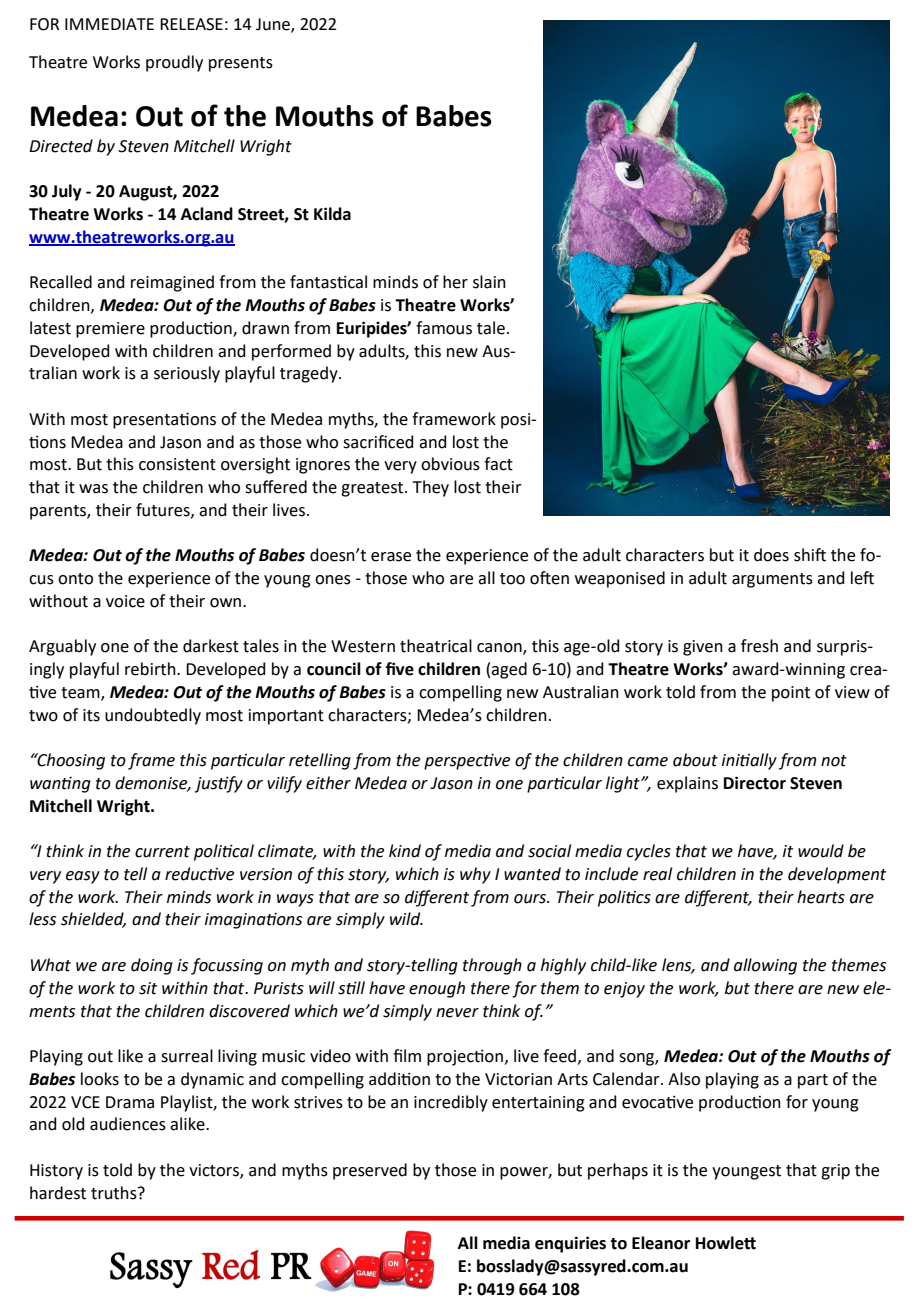 The height and width of the screenshot is (1308, 924). Describe the element at coordinates (406, 919) in the screenshot. I see `wild` at that location.
